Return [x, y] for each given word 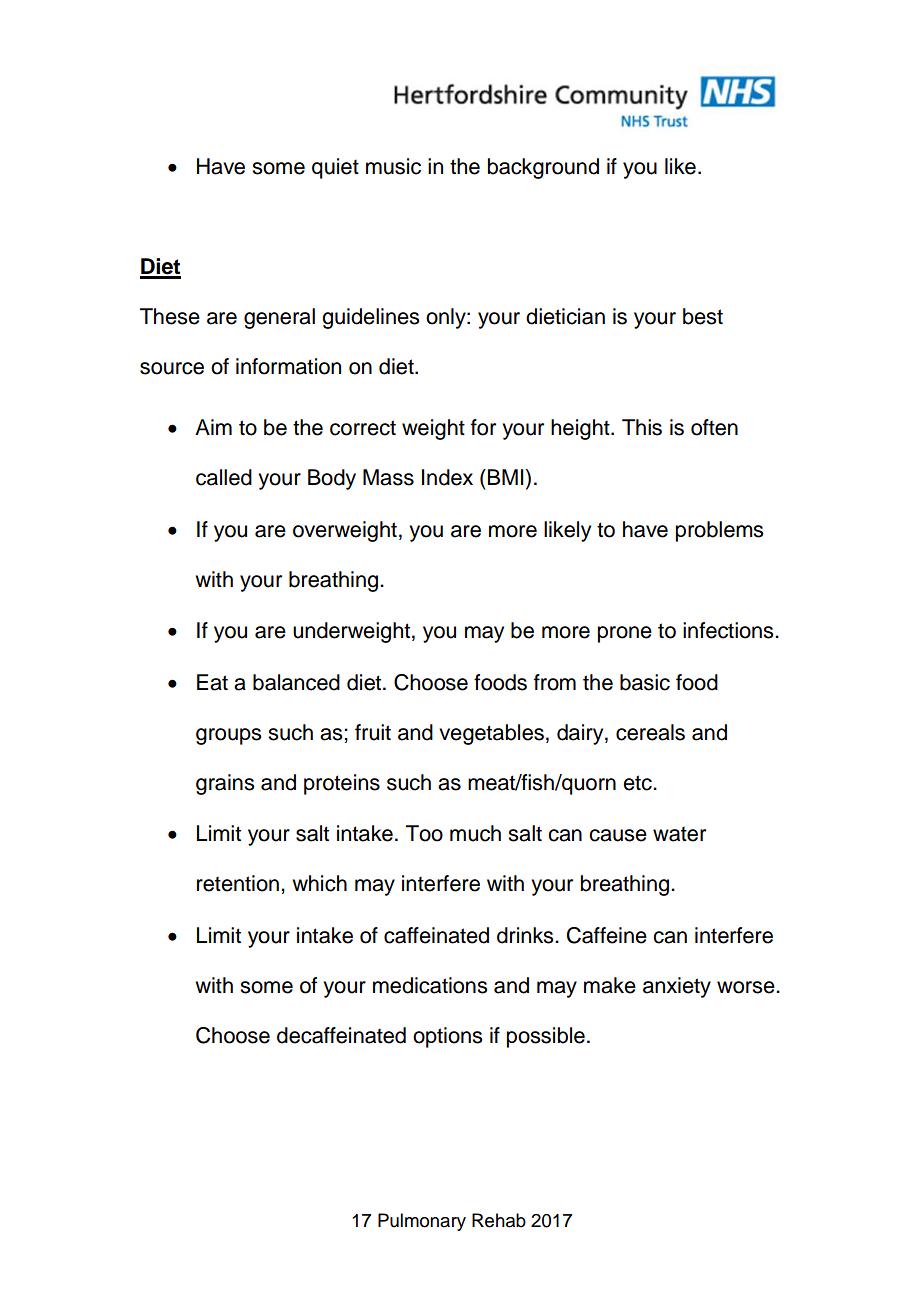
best [703, 316]
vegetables [491, 734]
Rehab [499, 1220]
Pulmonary [422, 1222]
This [642, 427]
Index [447, 477]
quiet [335, 168]
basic [645, 682]
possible [546, 1037]
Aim [213, 427]
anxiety [677, 987]
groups [228, 736]
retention [238, 883]
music [393, 166]
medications [430, 985]
